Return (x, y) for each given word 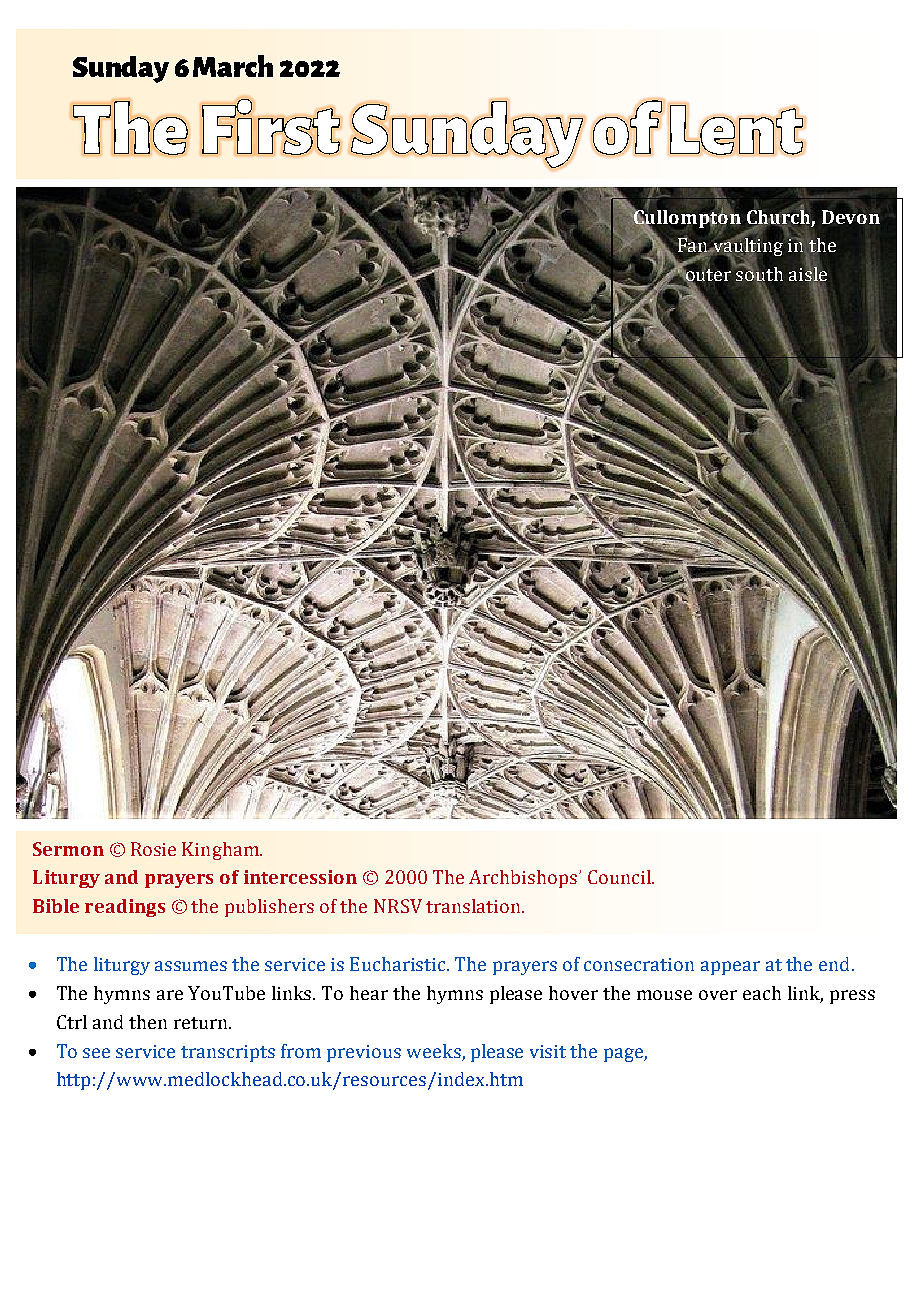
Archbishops (523, 879)
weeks (435, 1052)
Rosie (153, 849)
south (759, 273)
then (148, 1022)
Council (620, 877)
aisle (808, 273)
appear (730, 968)
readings (125, 908)
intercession (300, 877)
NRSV (398, 906)
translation (473, 906)
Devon (851, 217)
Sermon (68, 849)
